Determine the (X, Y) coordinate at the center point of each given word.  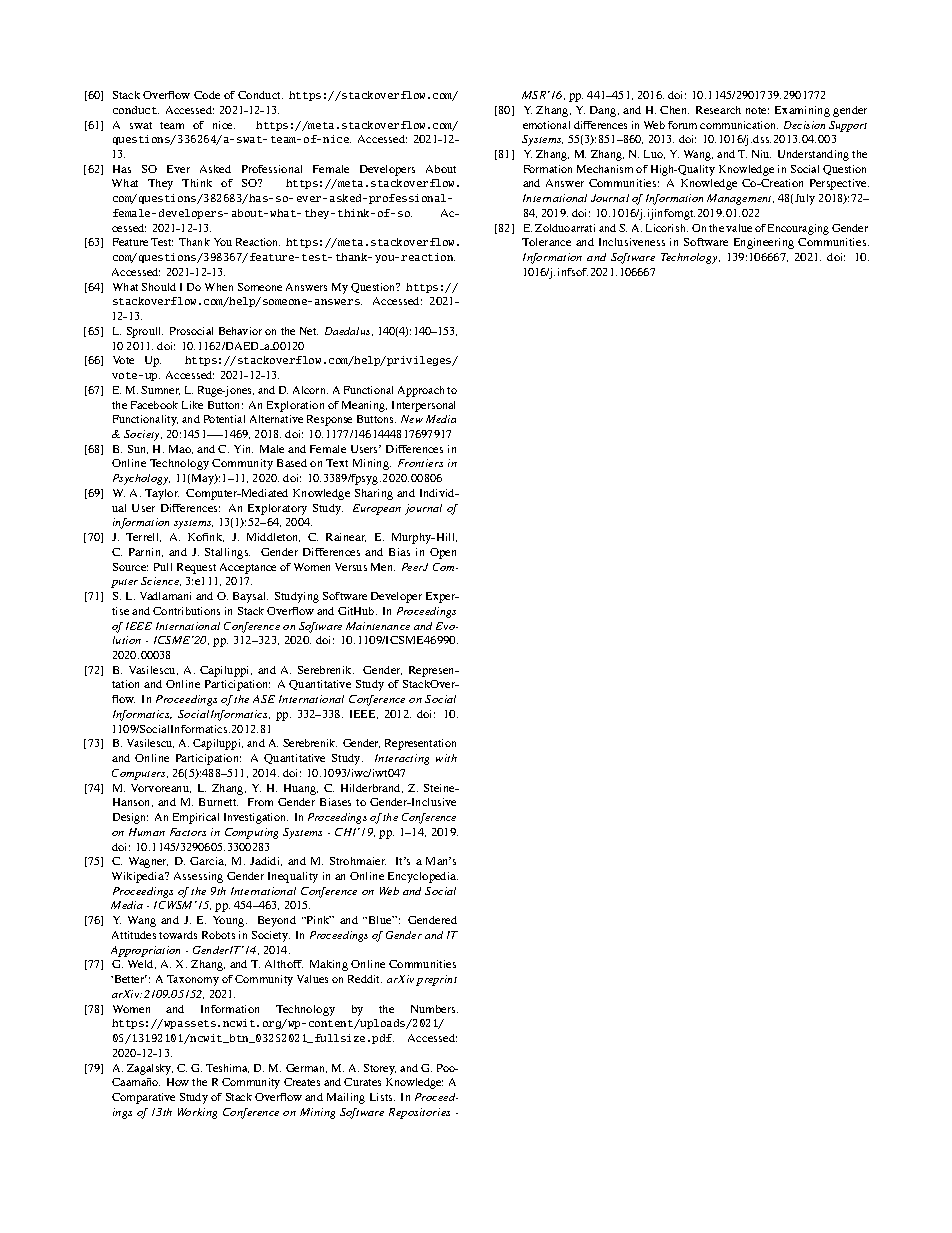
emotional (546, 125)
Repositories (419, 1113)
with (446, 758)
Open (443, 553)
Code (207, 95)
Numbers (434, 1009)
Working (197, 1113)
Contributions (186, 611)
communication (739, 125)
